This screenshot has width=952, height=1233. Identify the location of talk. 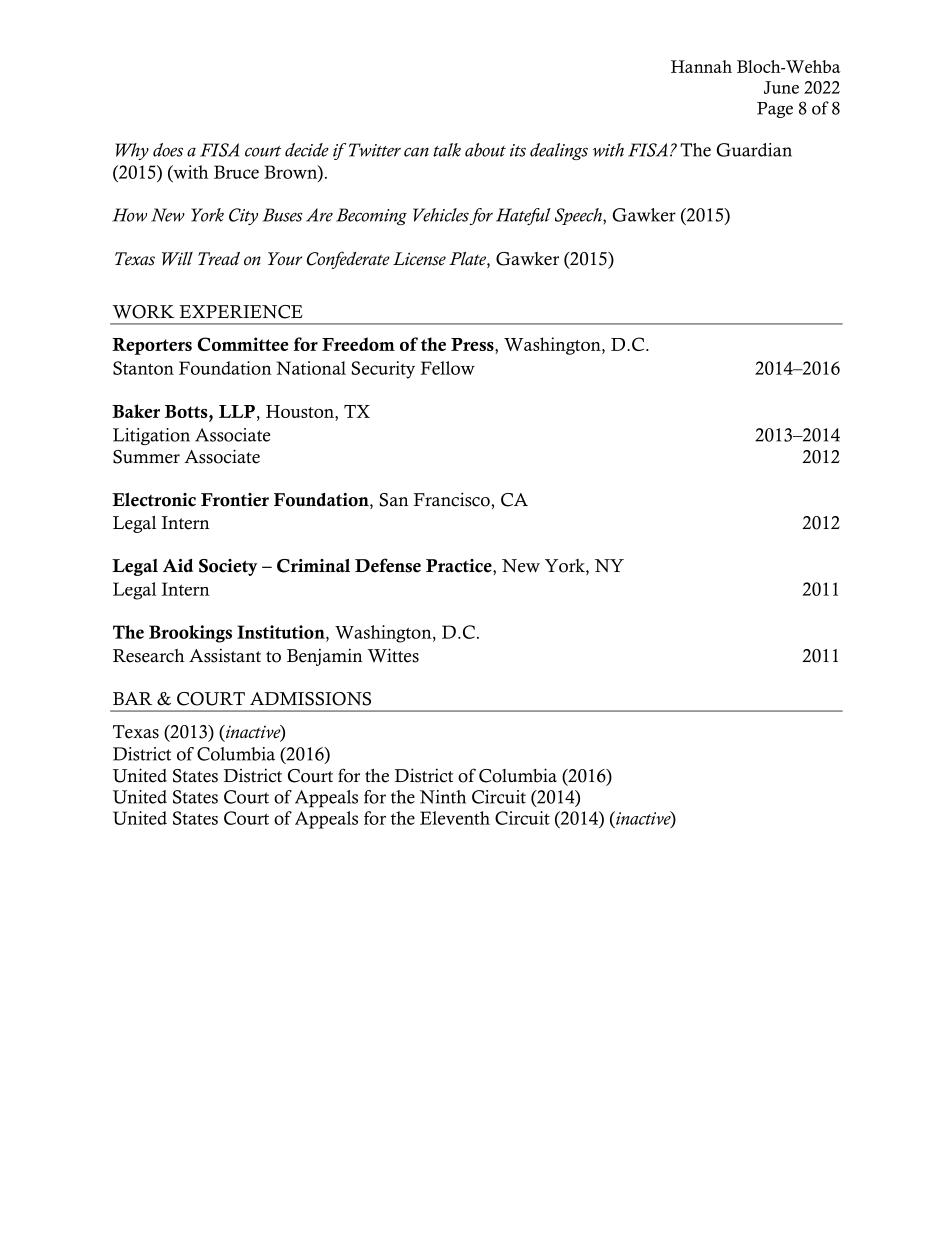
(447, 150).
